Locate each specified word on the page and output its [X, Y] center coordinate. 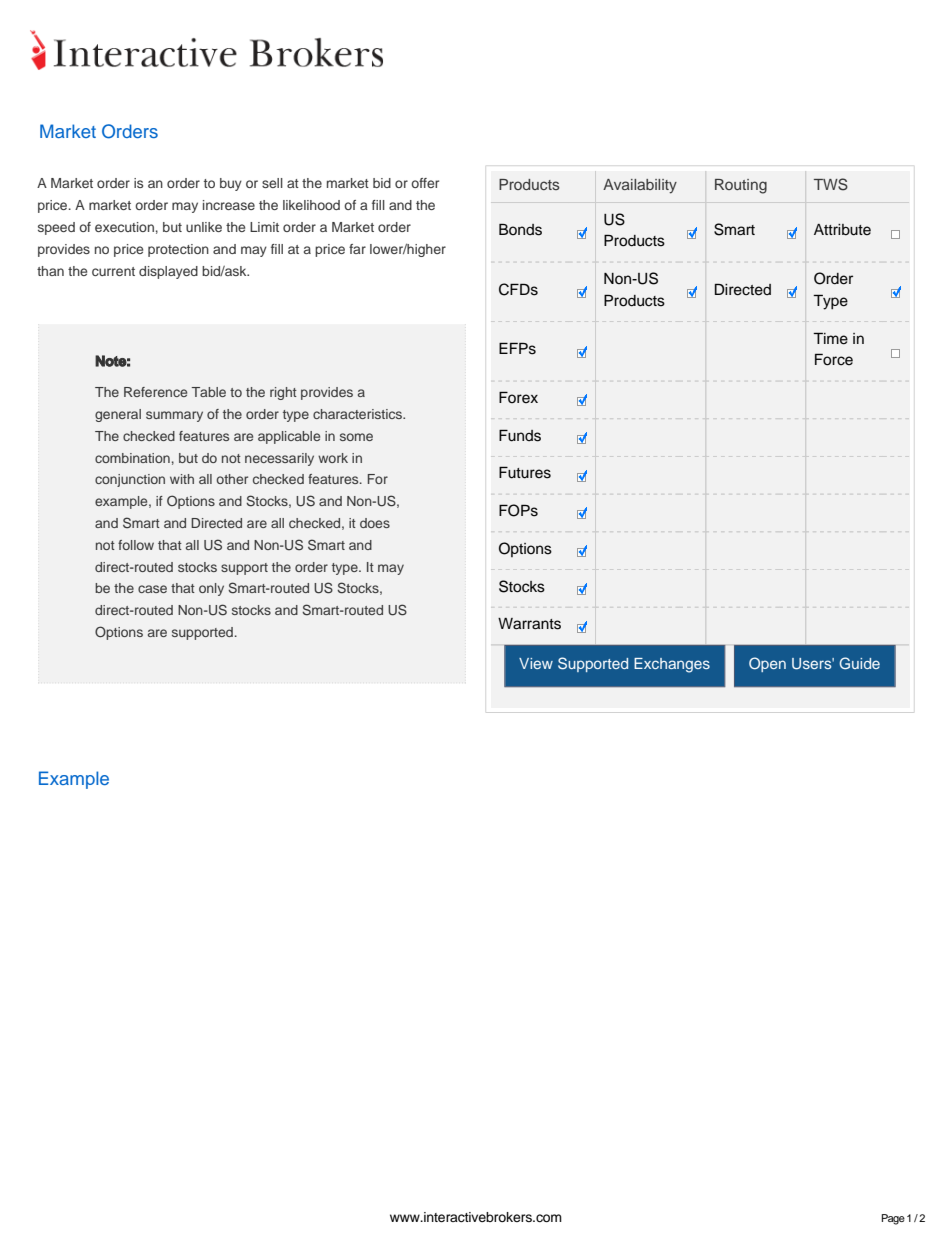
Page [893, 1219]
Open [767, 664]
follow [136, 545]
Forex [518, 397]
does [375, 523]
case [152, 589]
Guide [859, 663]
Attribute [842, 230]
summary [174, 416]
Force [834, 359]
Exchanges [672, 665]
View [536, 663]
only [211, 589]
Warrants [529, 624]
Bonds [520, 229]
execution [124, 227]
